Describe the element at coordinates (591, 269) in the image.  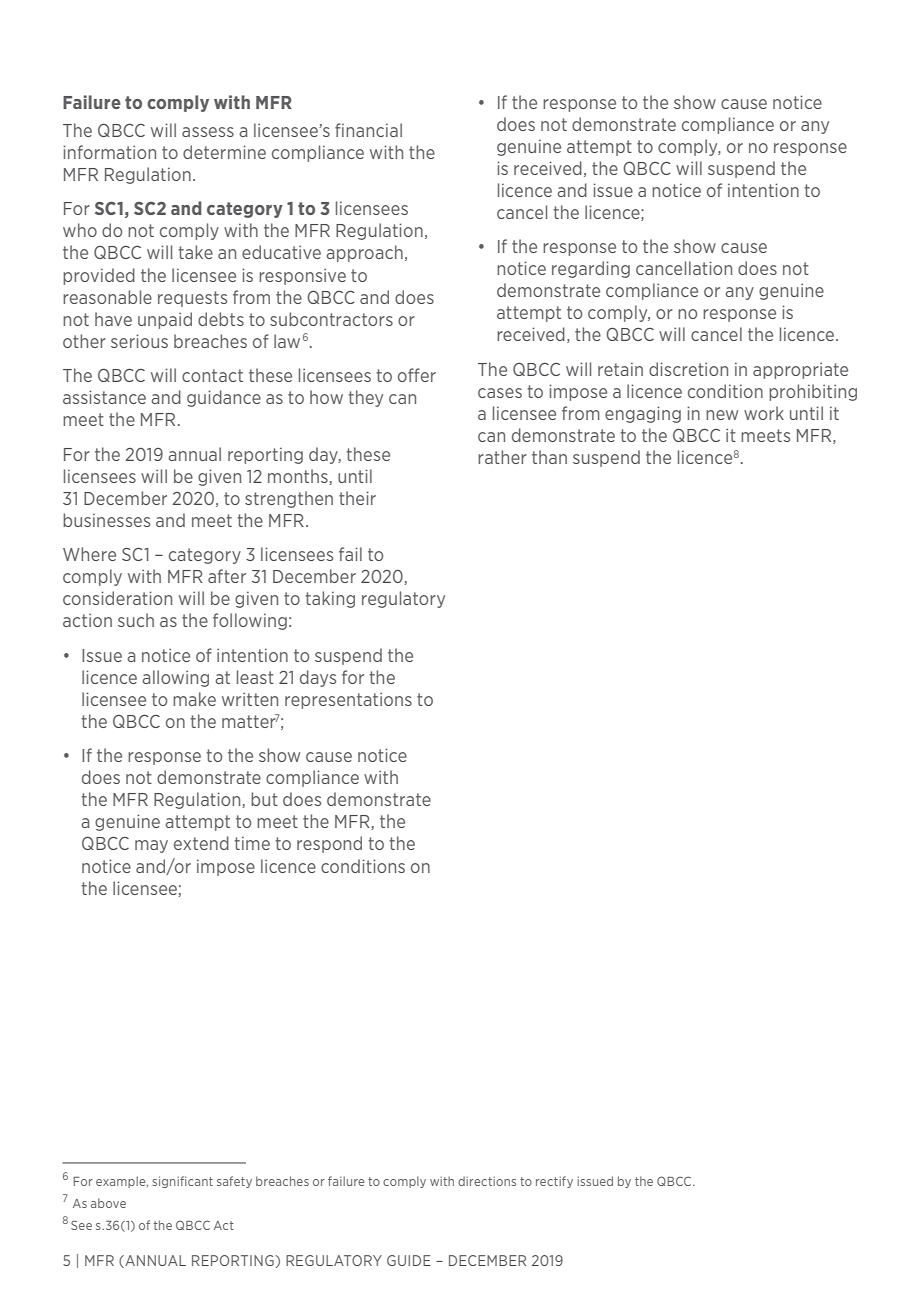
I see `regarding` at that location.
